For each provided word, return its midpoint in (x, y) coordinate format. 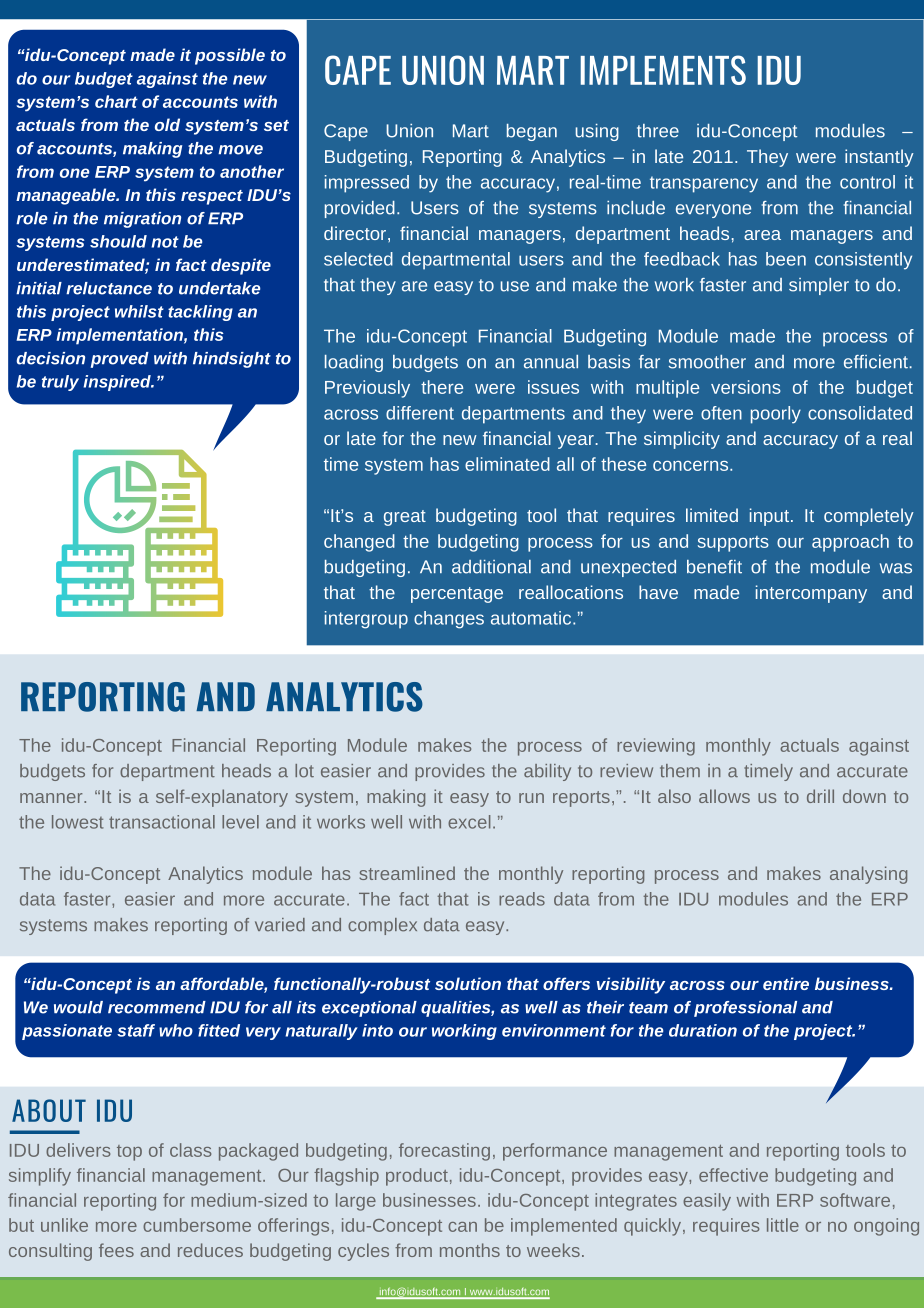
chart (116, 101)
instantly (879, 158)
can (462, 1227)
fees (116, 1250)
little (783, 1225)
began (532, 132)
